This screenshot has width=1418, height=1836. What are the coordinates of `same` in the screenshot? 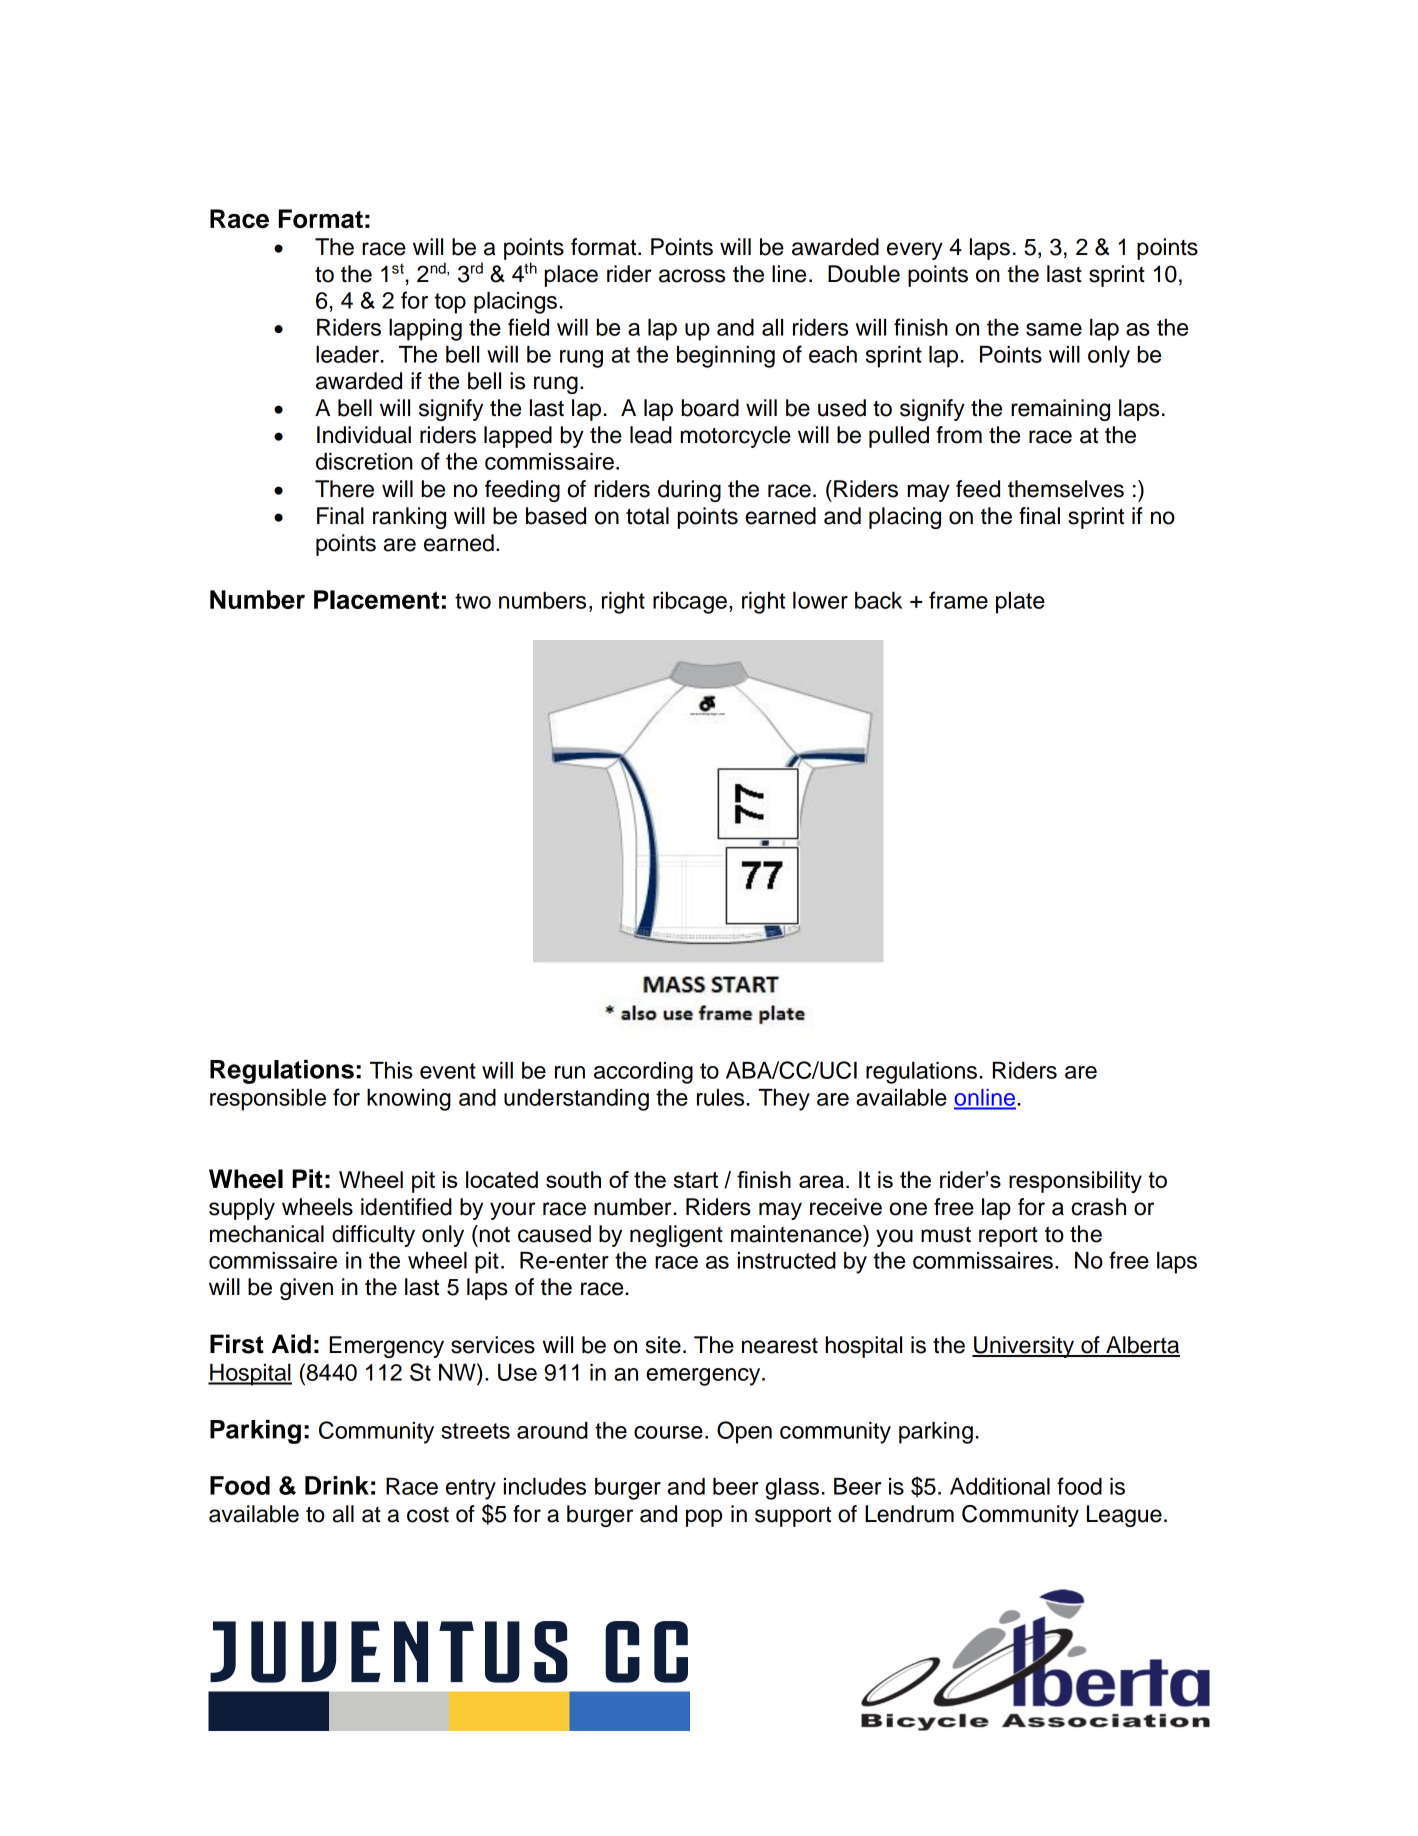 It's located at (1054, 329).
